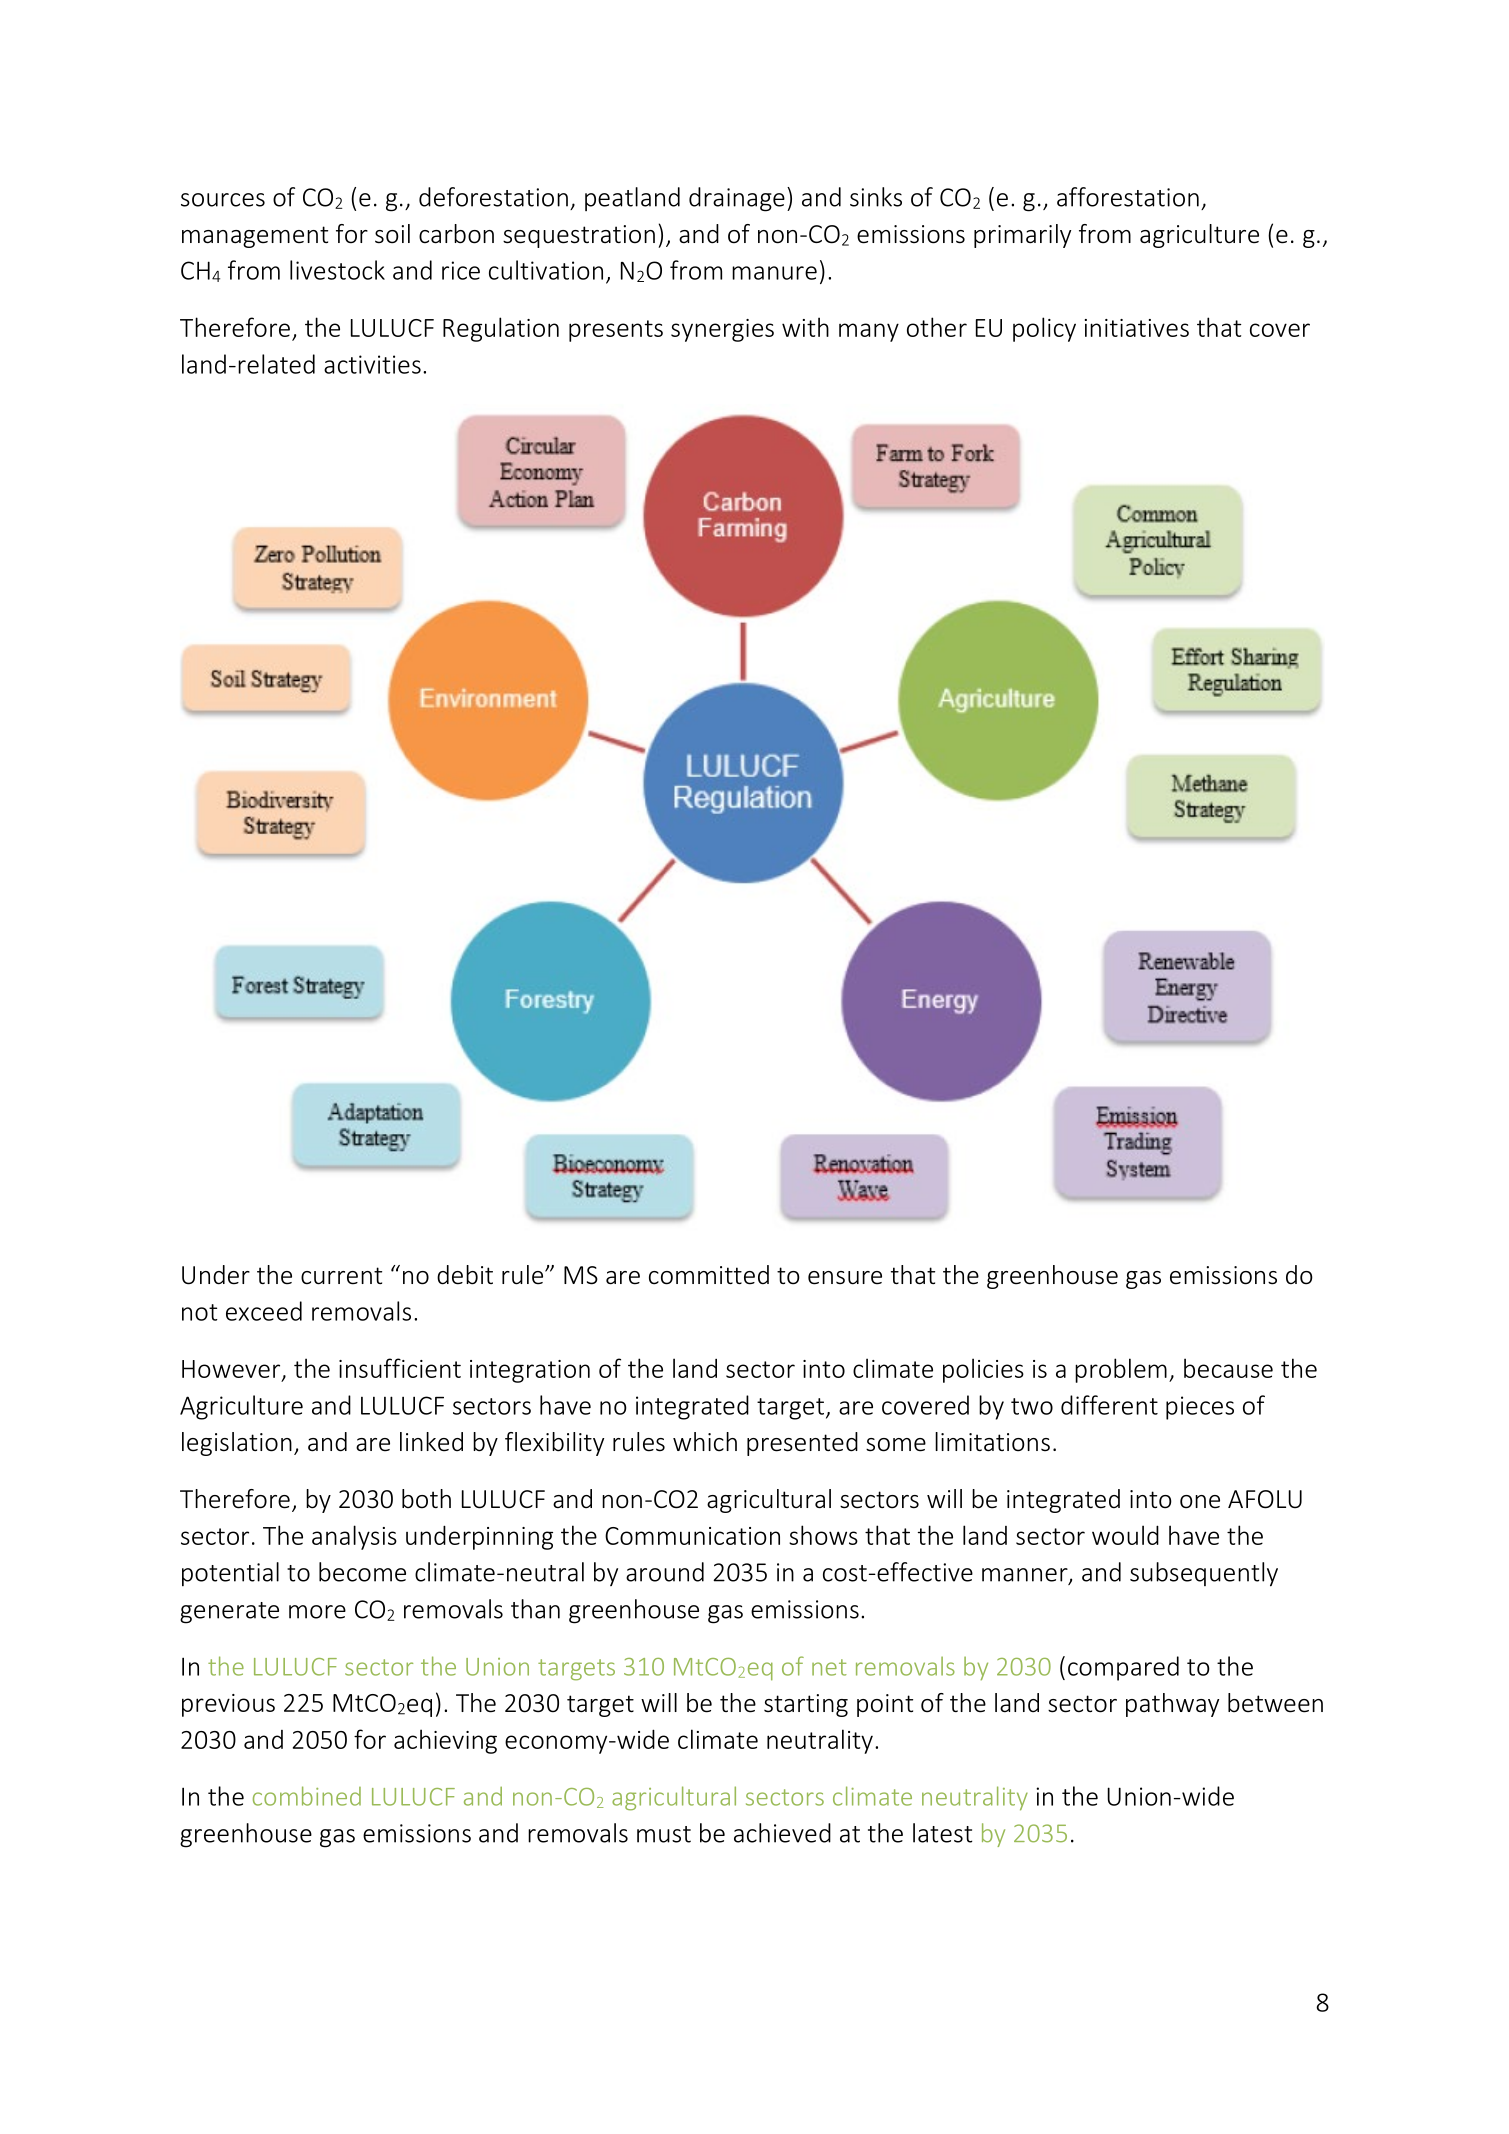 The width and height of the document is (1509, 2134). Describe the element at coordinates (307, 1796) in the document. I see `combined` at that location.
